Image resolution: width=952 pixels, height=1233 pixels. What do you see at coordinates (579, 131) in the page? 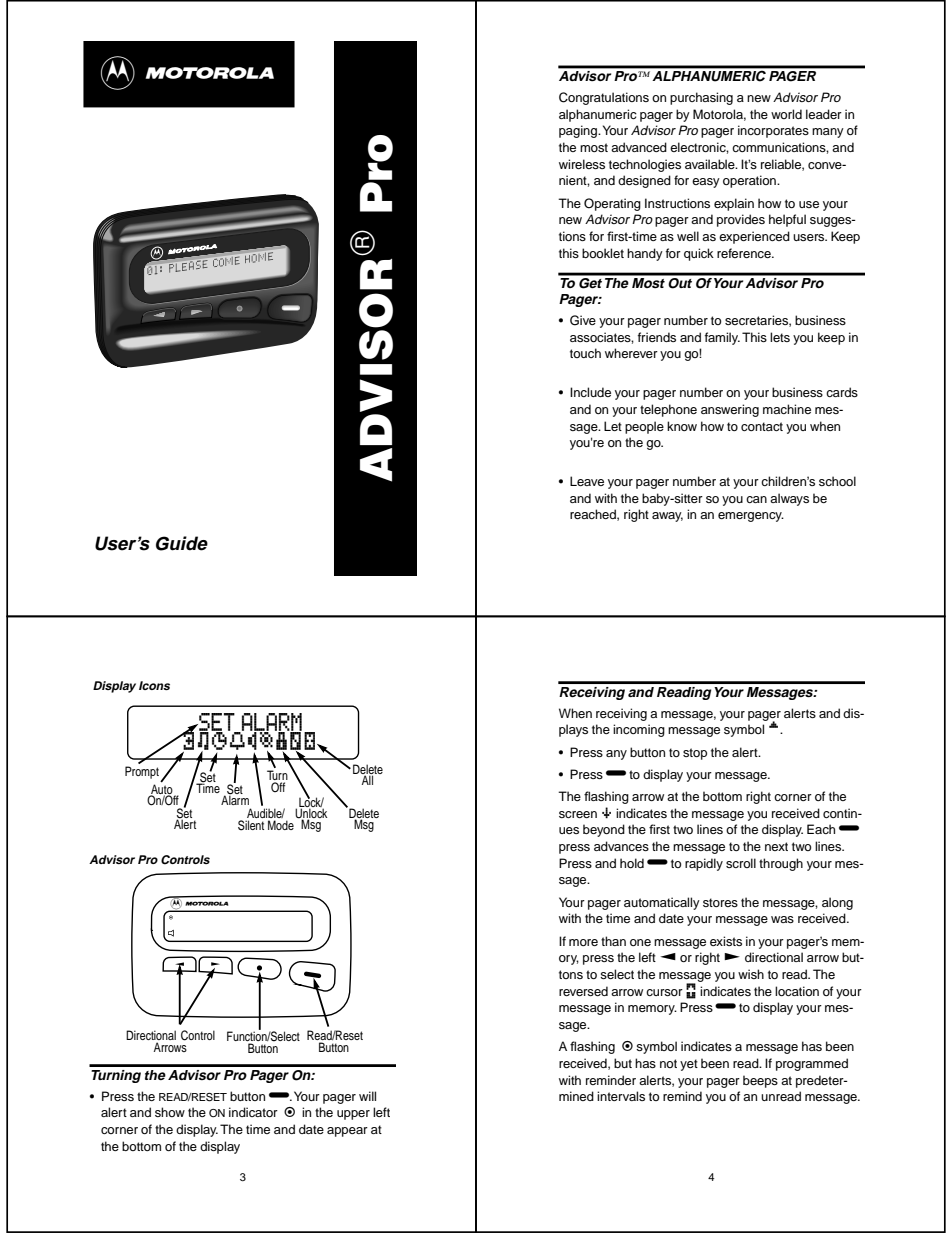
I see `paging` at bounding box center [579, 131].
